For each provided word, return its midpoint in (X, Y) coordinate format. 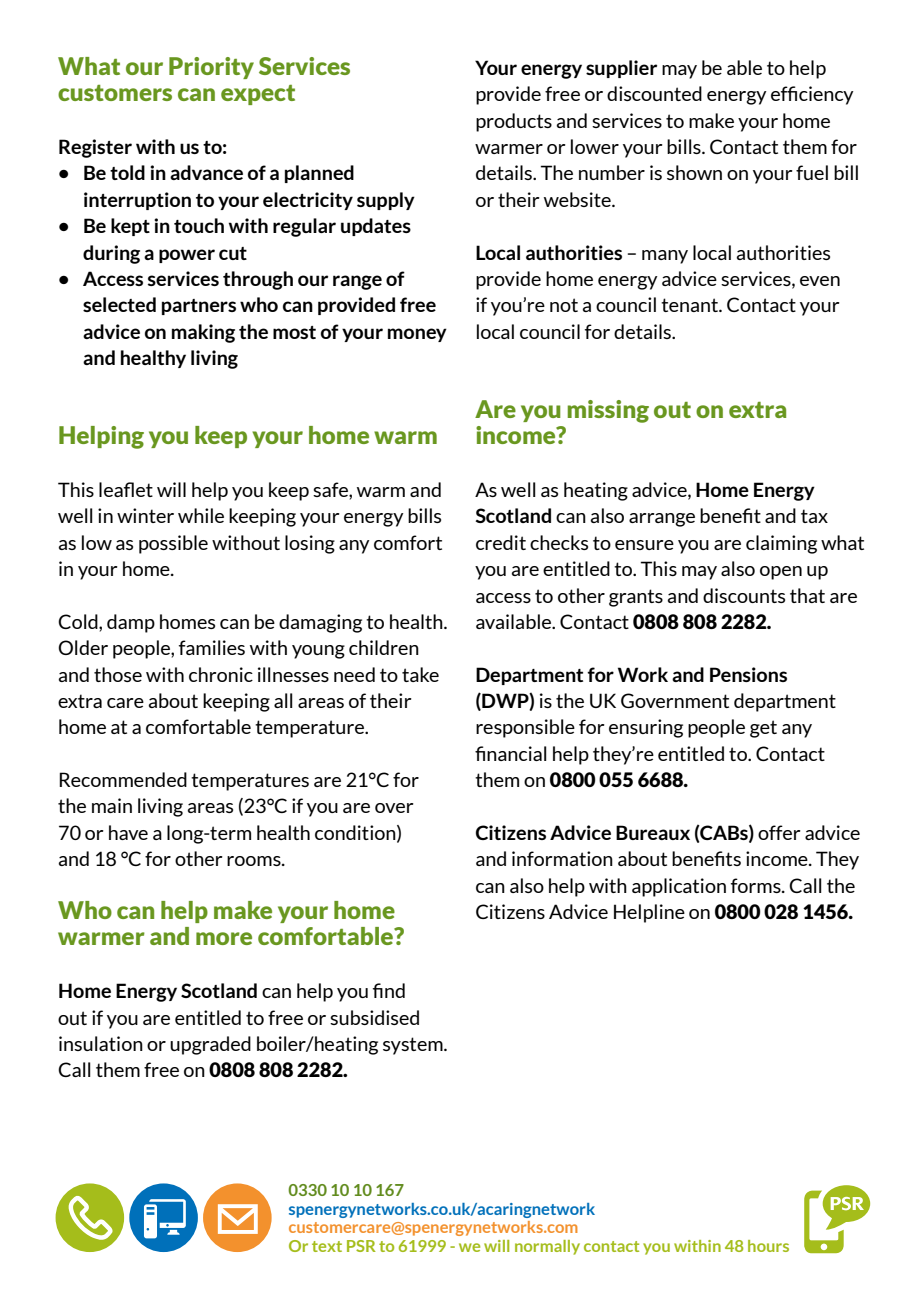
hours (768, 1246)
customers (115, 93)
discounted (654, 93)
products (514, 122)
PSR (361, 1246)
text (327, 1246)
